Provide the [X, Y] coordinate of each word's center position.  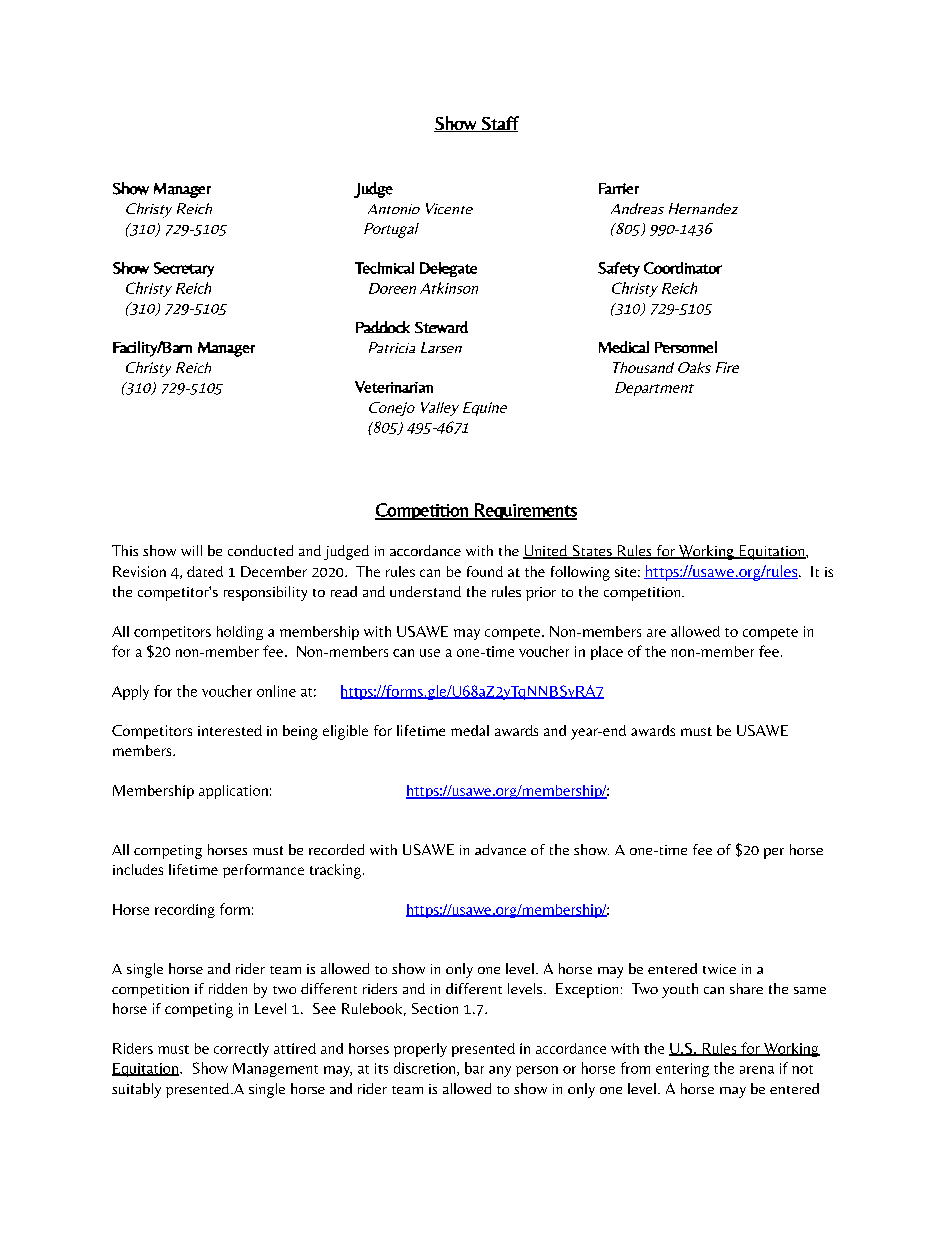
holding [240, 633]
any [500, 1071]
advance [500, 849]
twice [719, 969]
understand [425, 591]
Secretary [184, 269]
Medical [624, 347]
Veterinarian [394, 387]
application [233, 792]
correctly [241, 1050]
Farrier [619, 188]
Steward [441, 327]
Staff [499, 124]
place [607, 653]
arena [757, 1070]
